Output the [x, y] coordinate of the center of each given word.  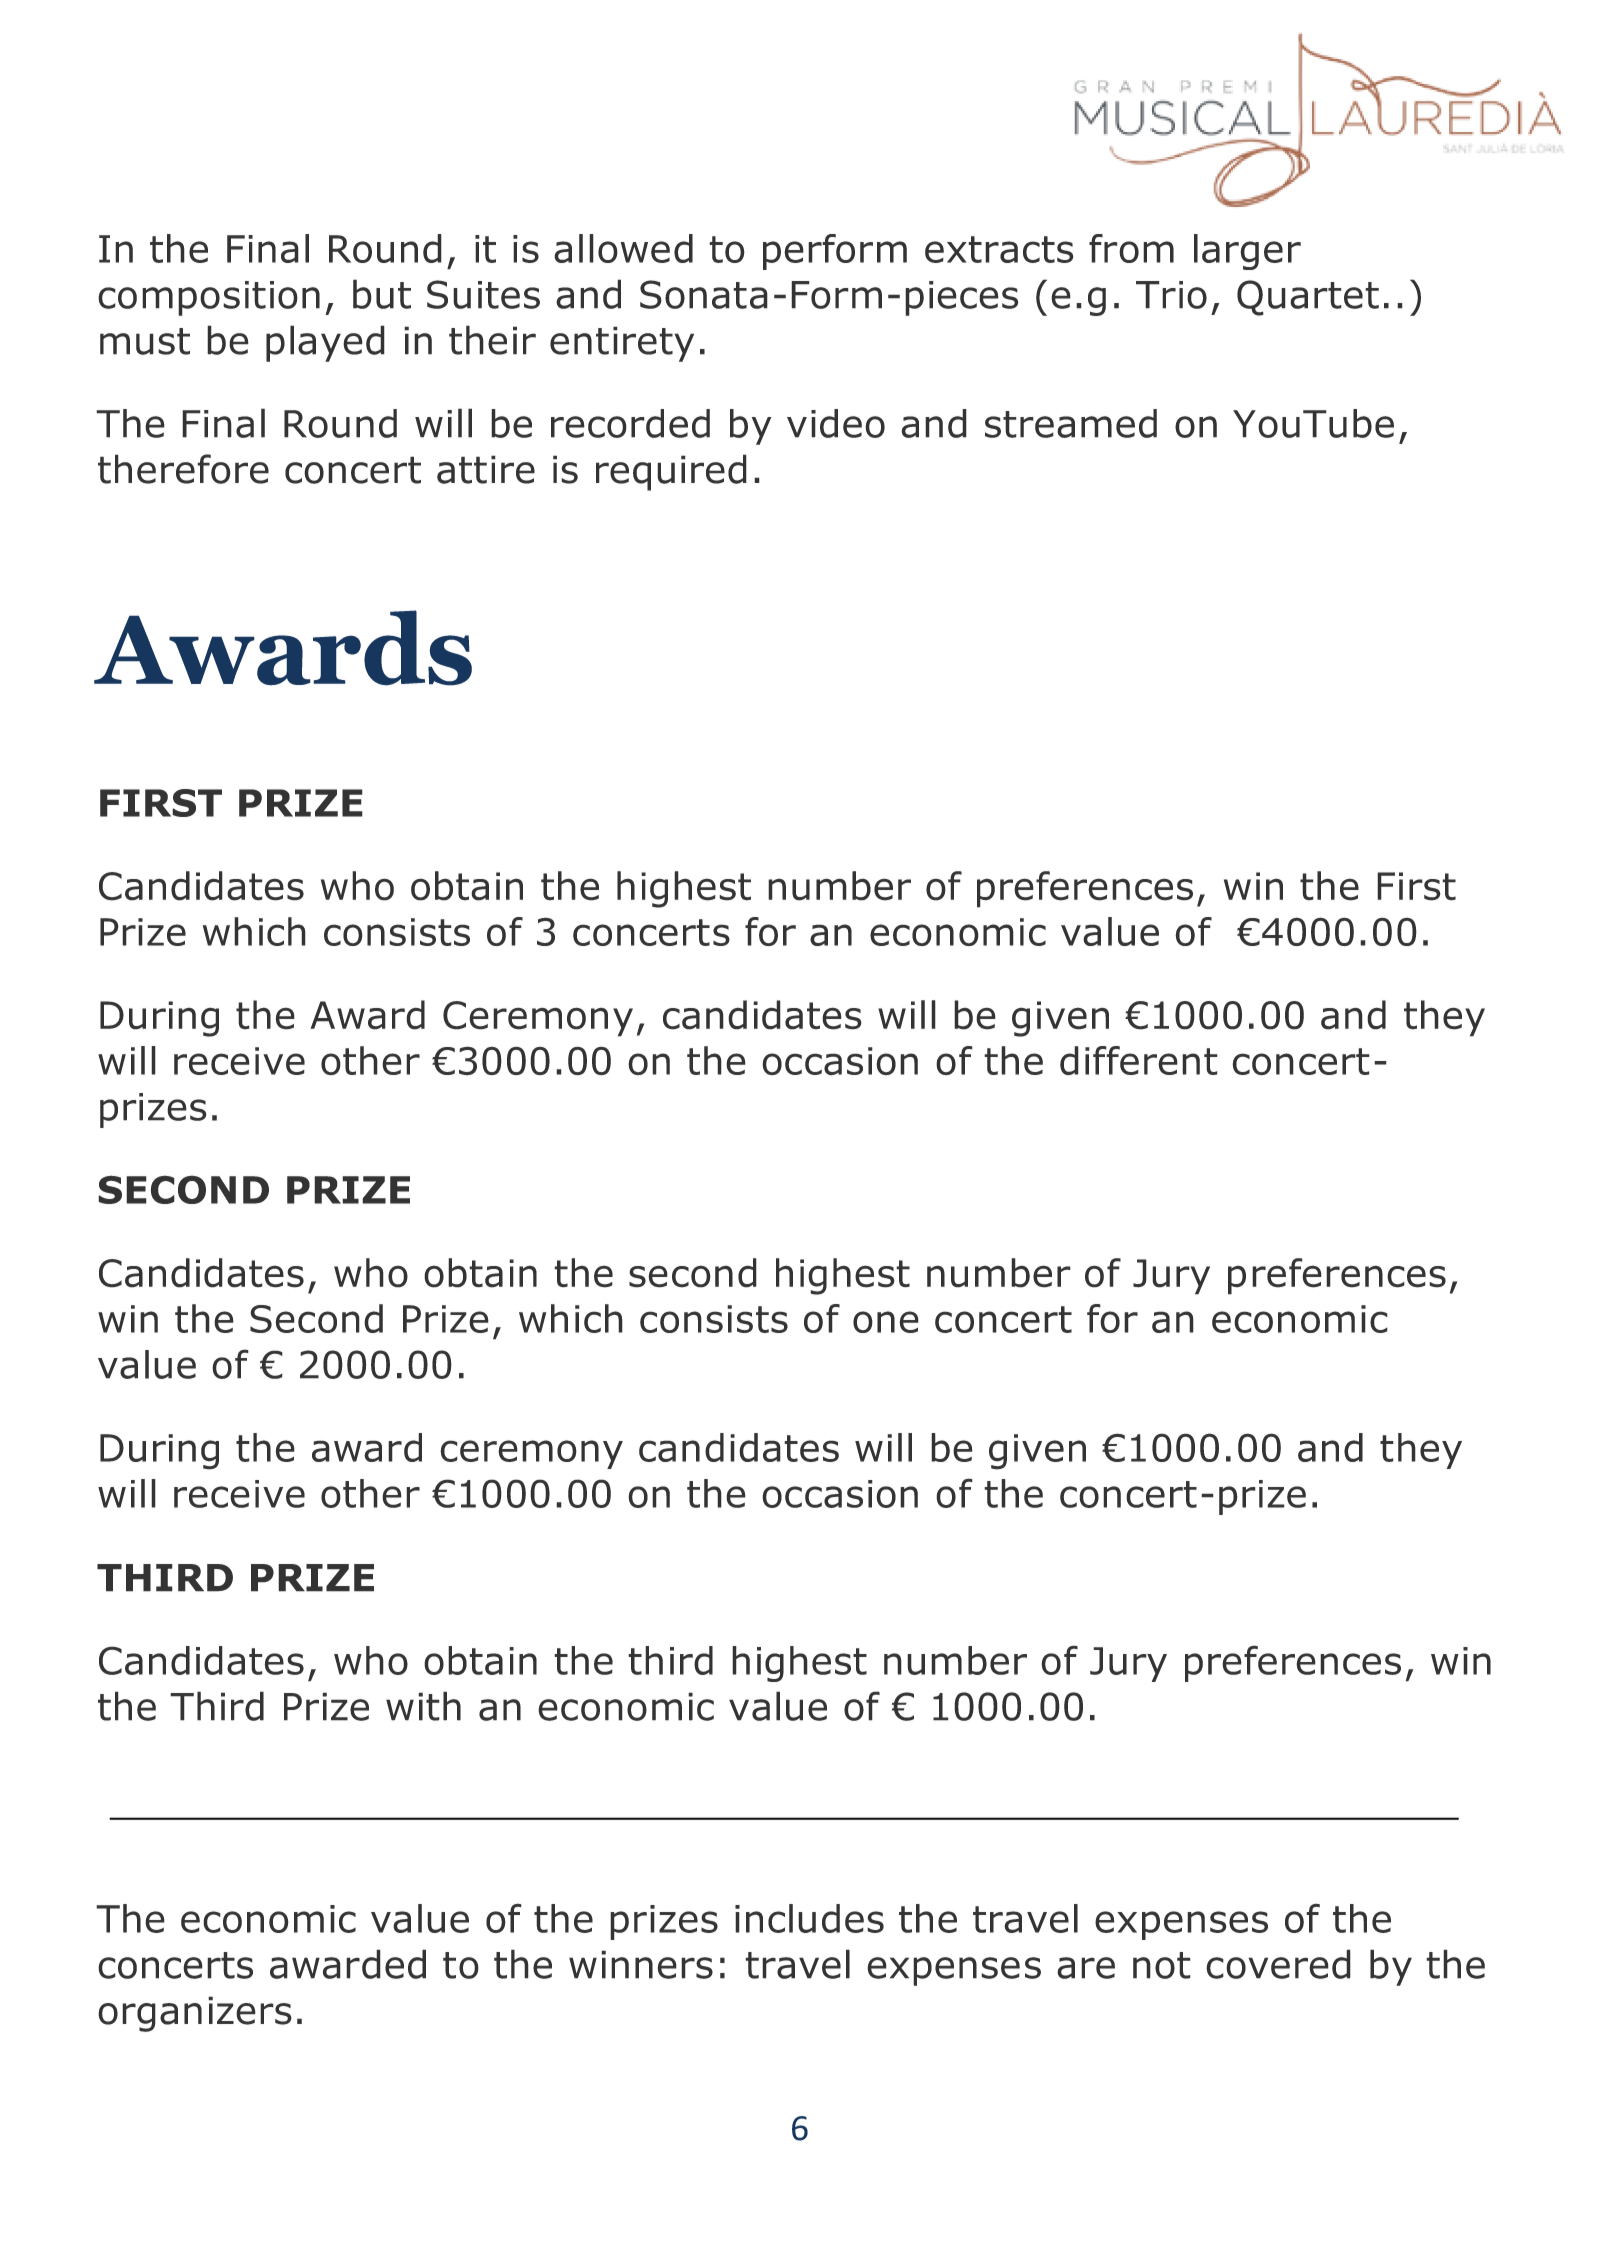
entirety [622, 344]
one [886, 1322]
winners [641, 1964]
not [1162, 1965]
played [325, 343]
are [1086, 1968]
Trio [1171, 295]
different [1139, 1061]
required [671, 472]
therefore [183, 469]
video [836, 423]
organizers [195, 2014]
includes [809, 1918]
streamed [1071, 423]
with [423, 1706]
